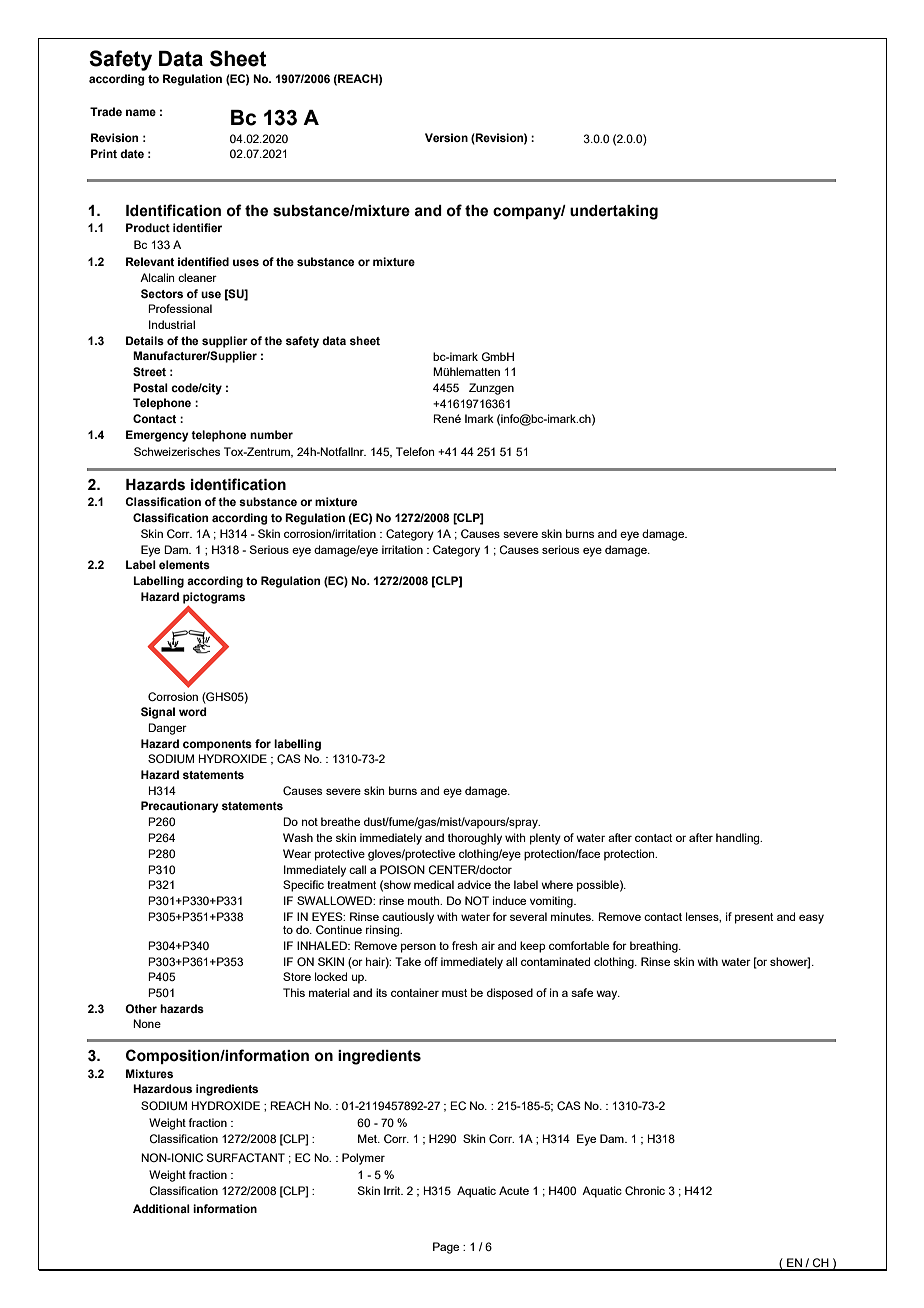  What do you see at coordinates (446, 137) in the image?
I see `Version` at bounding box center [446, 137].
